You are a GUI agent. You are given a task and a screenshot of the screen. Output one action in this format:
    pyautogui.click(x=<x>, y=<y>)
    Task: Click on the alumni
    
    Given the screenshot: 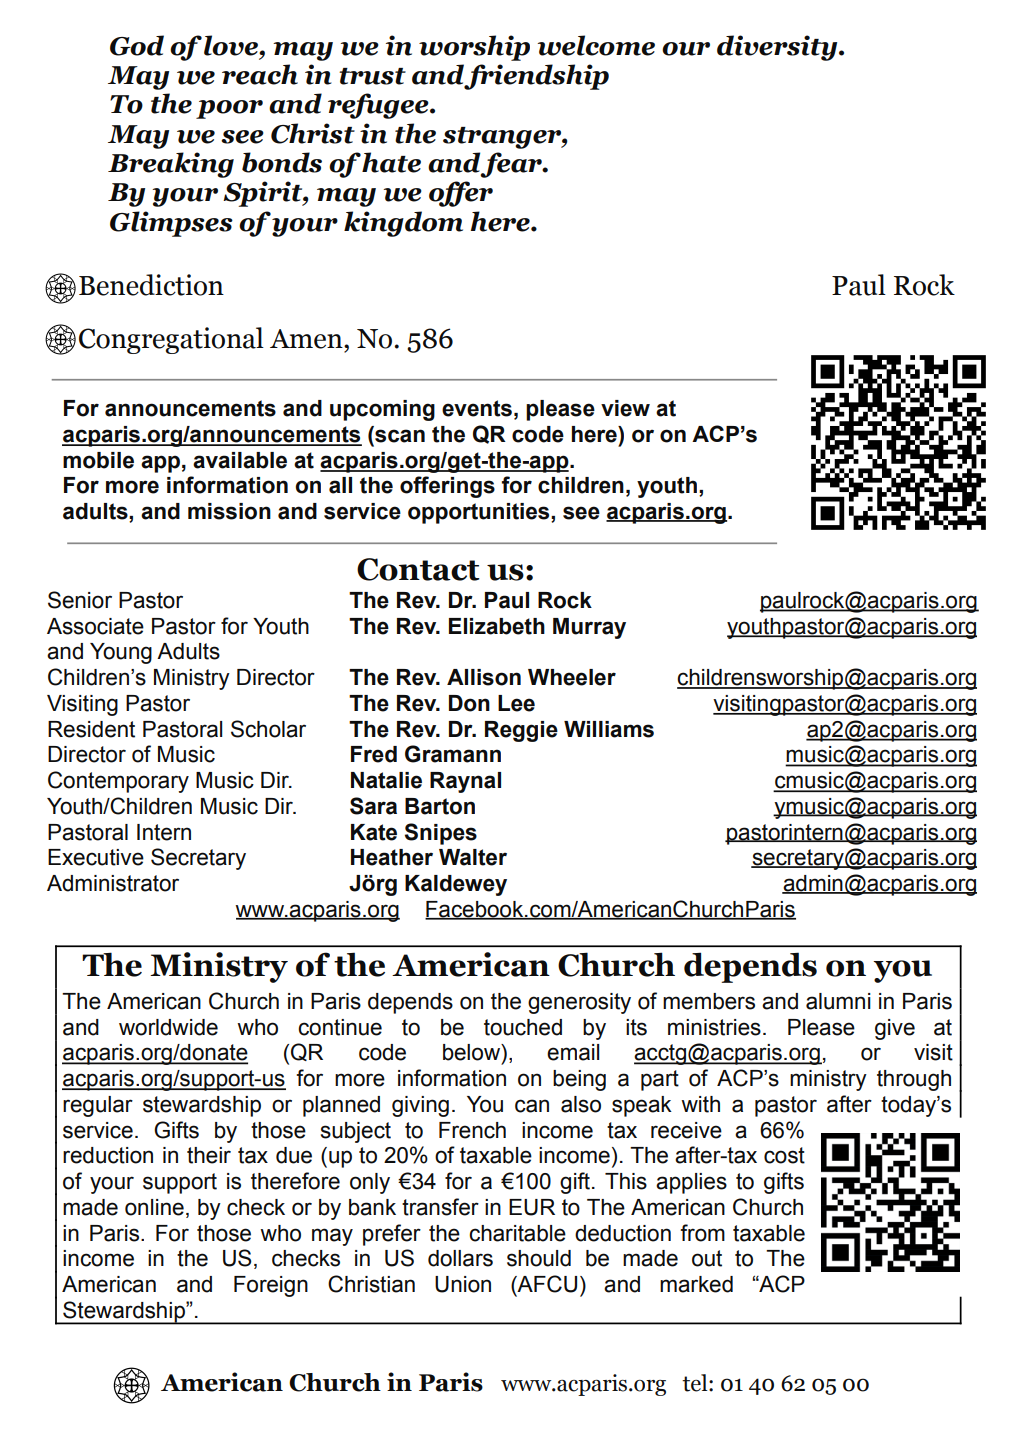 What is the action you would take?
    pyautogui.click(x=838, y=1001)
